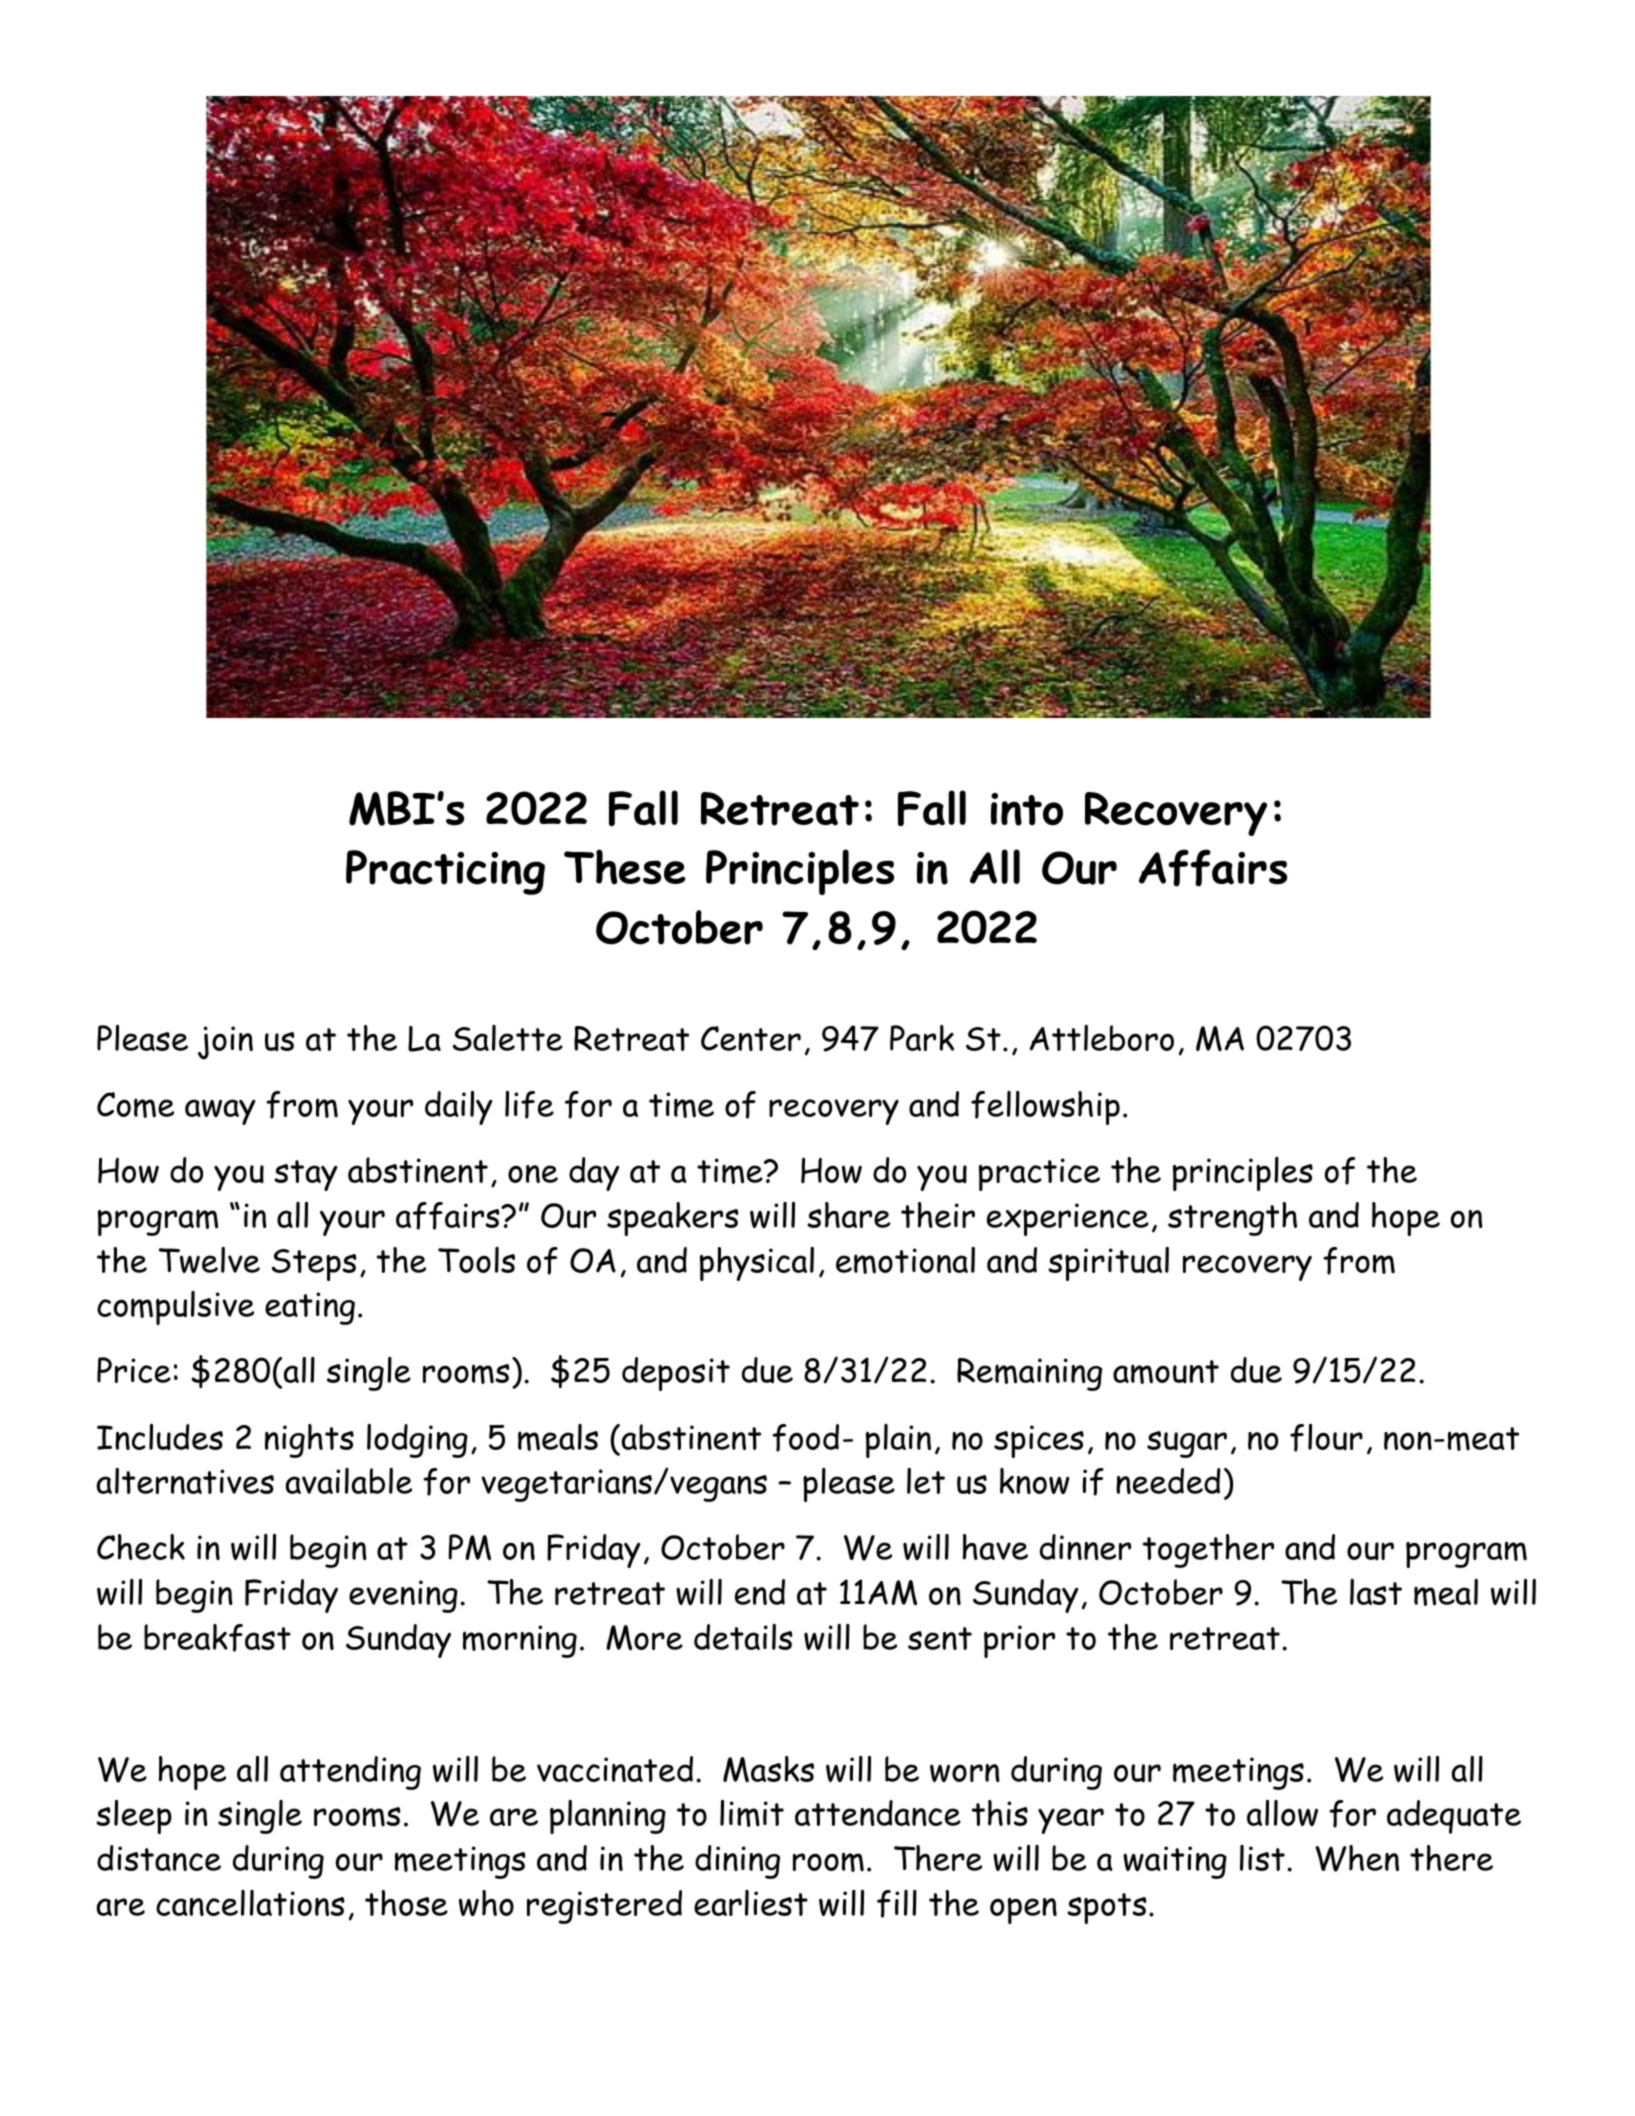  What do you see at coordinates (250, 1903) in the image?
I see `cancellations` at bounding box center [250, 1903].
